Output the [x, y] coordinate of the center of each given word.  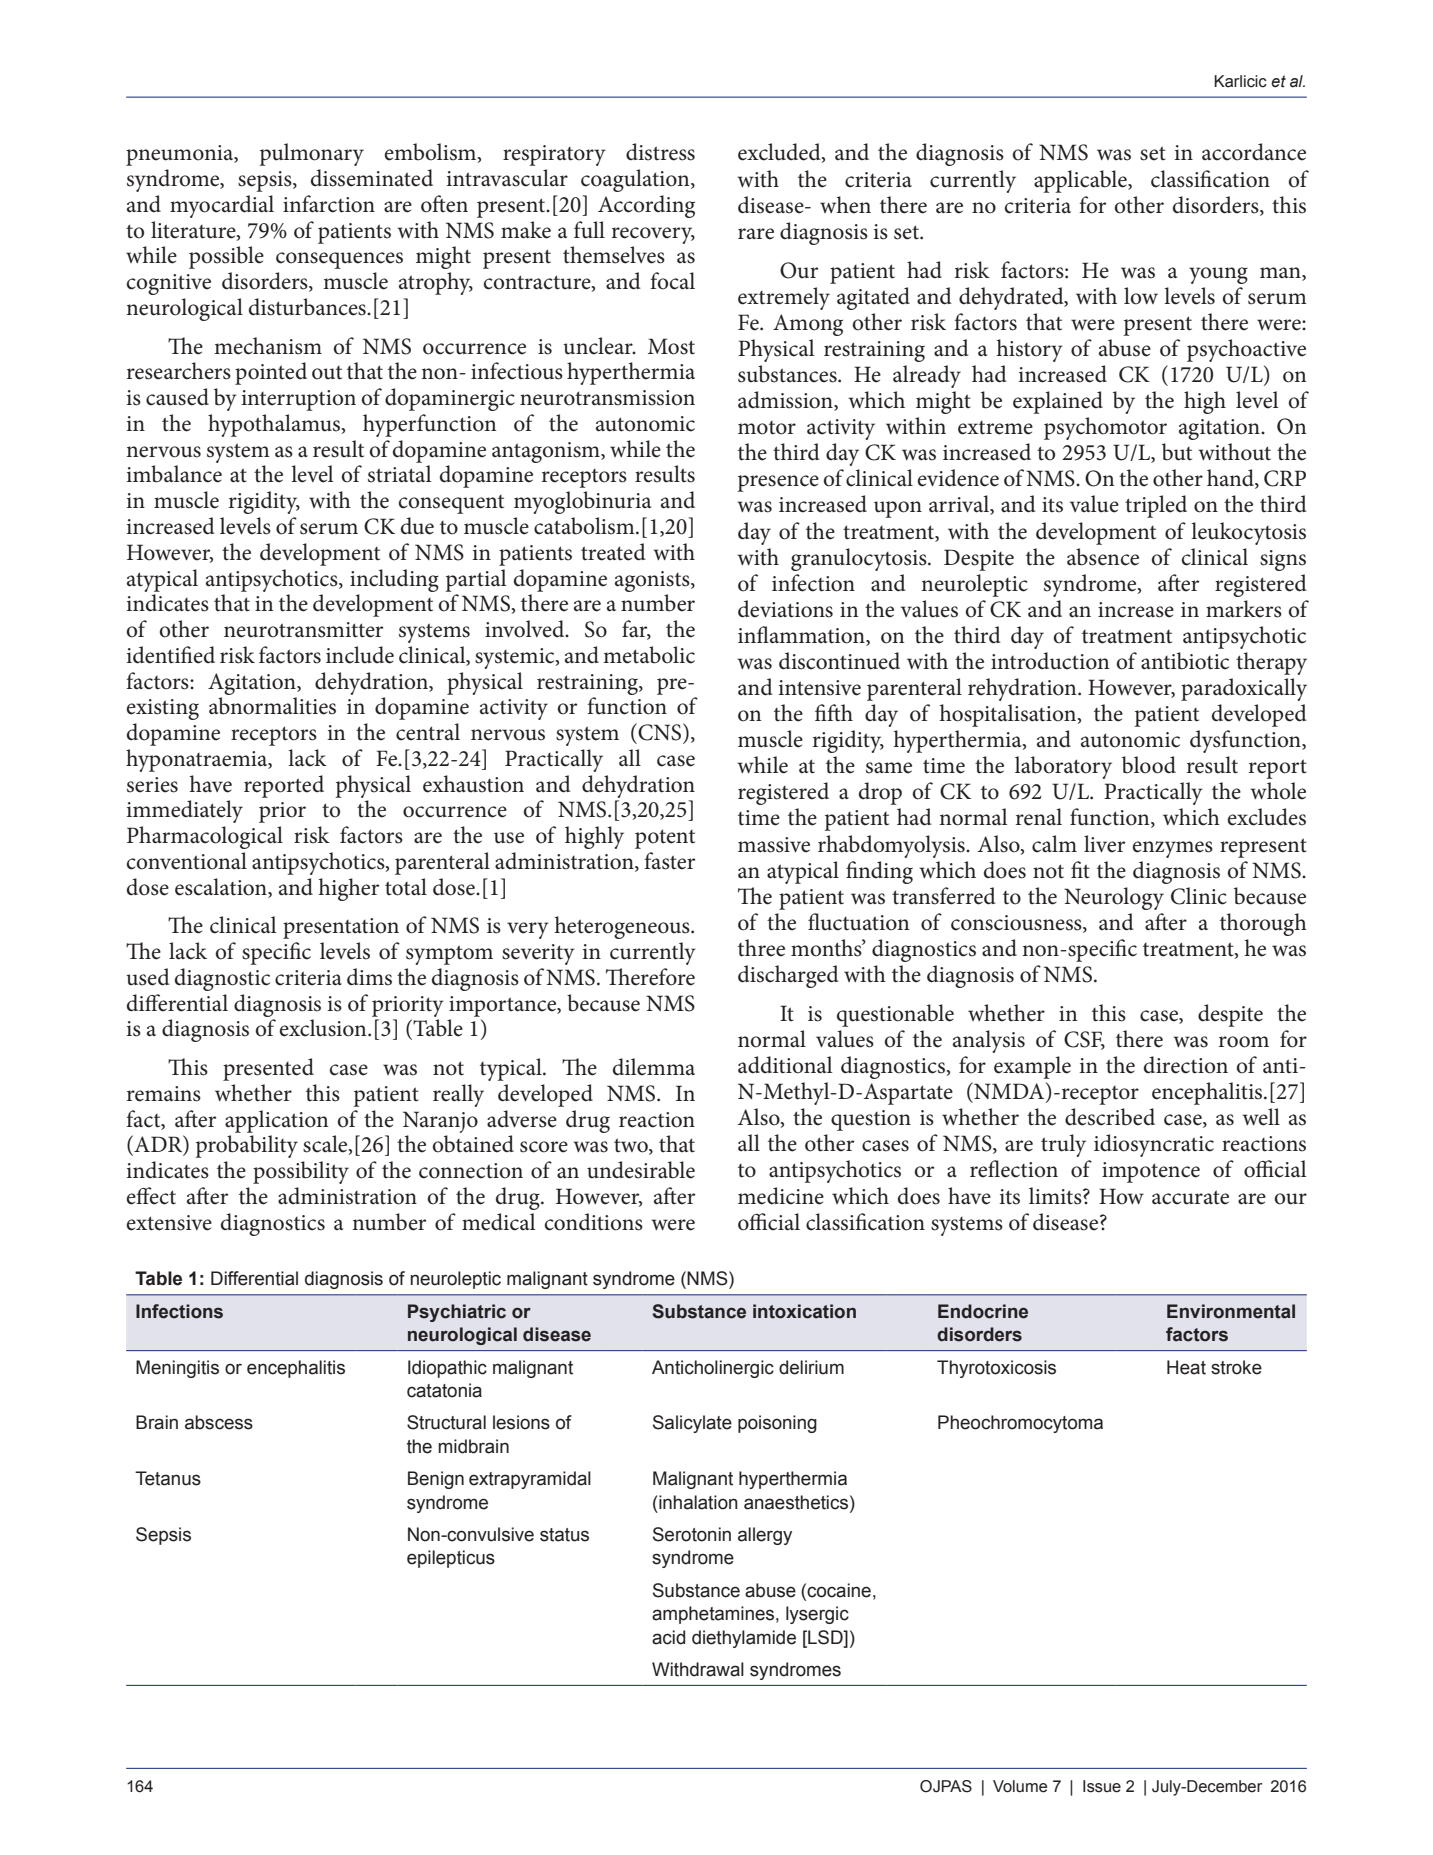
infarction [329, 204]
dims [369, 977]
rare [756, 234]
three [761, 948]
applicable [1081, 181]
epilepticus [451, 1559]
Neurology [1114, 898]
